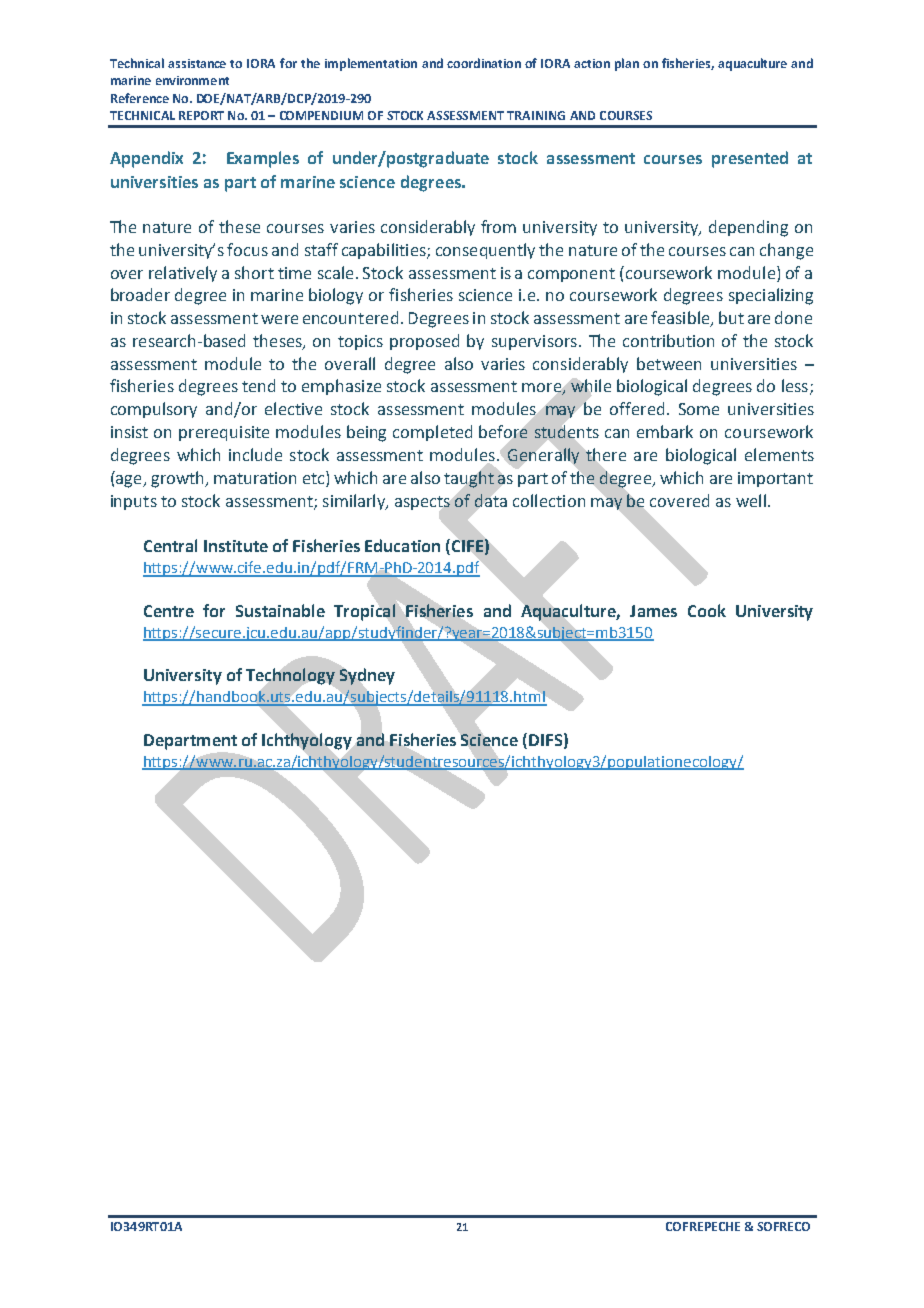  What do you see at coordinates (748, 228) in the image?
I see `depending` at bounding box center [748, 228].
